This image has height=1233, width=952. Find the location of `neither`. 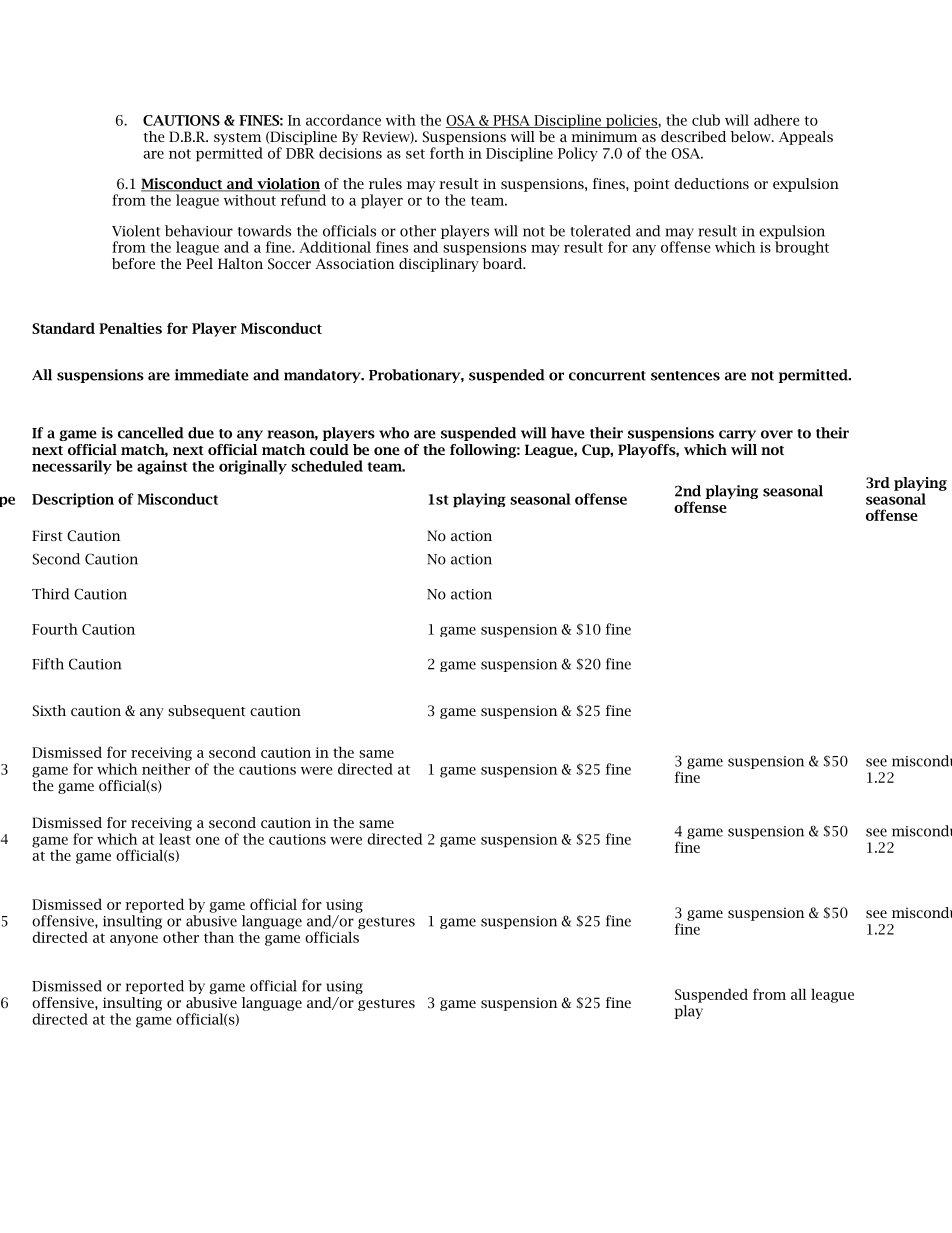

neither is located at coordinates (166, 769).
